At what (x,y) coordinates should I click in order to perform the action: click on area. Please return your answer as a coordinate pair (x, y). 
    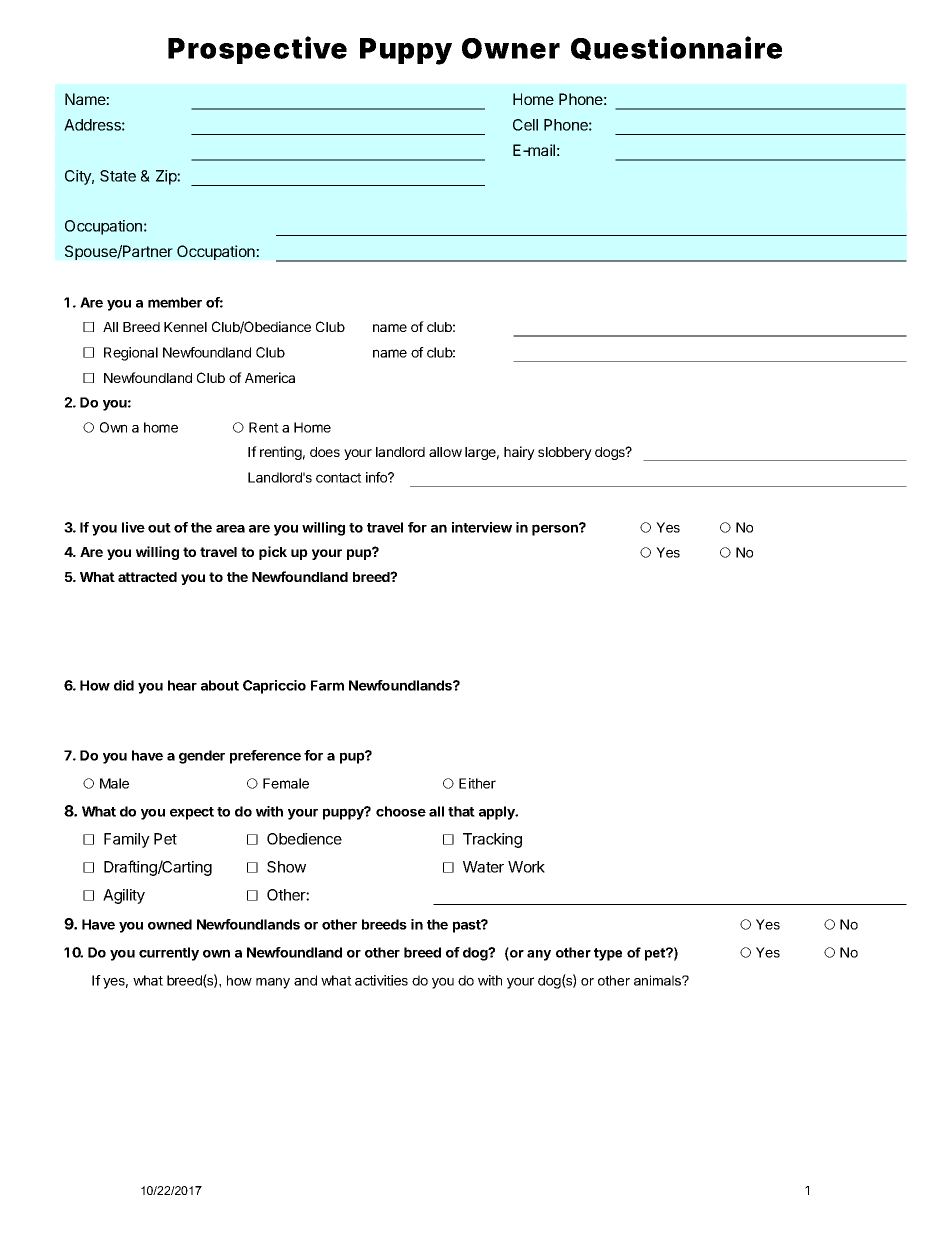
    Looking at the image, I should click on (230, 528).
